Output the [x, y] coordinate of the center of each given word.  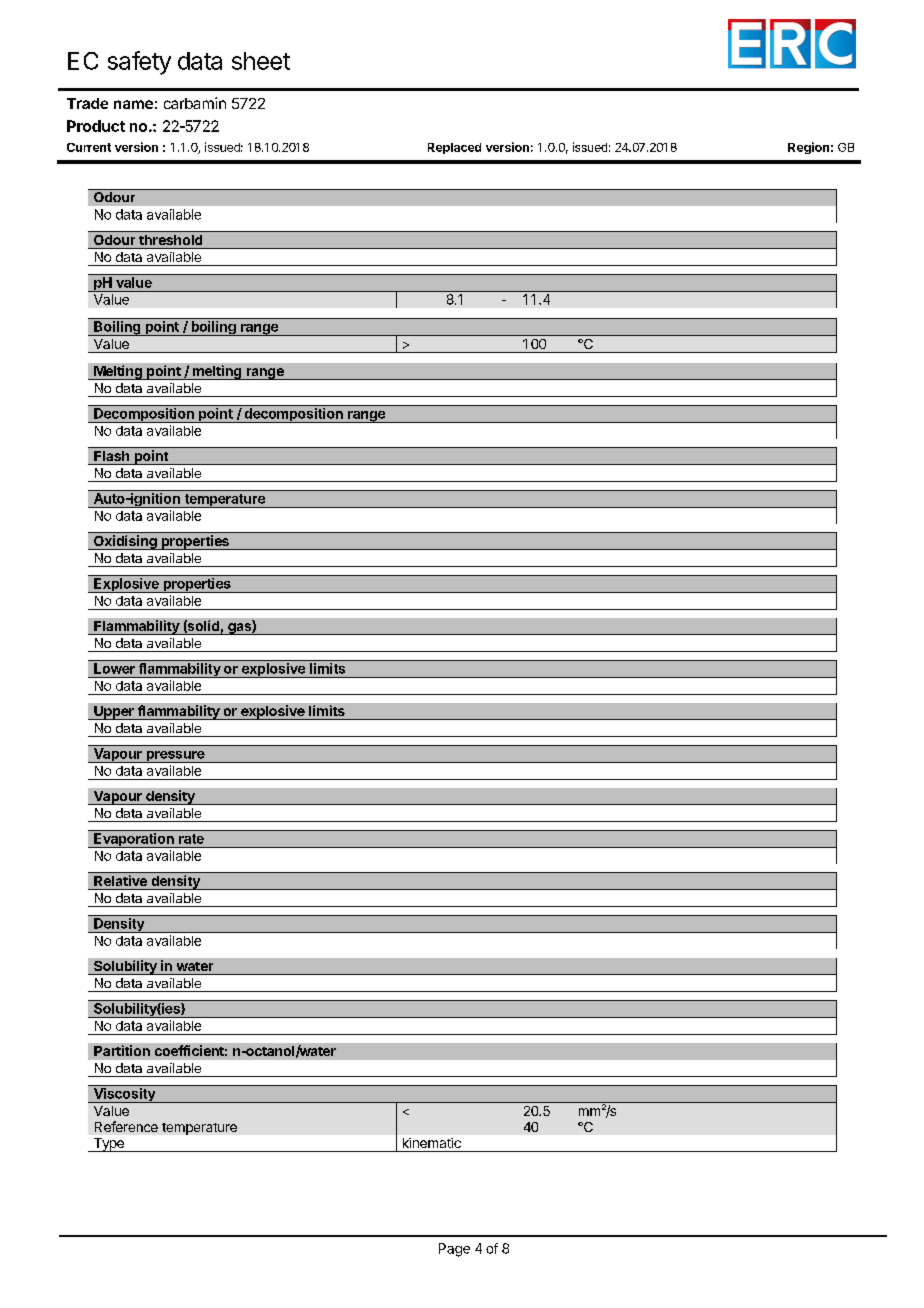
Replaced [454, 148]
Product [96, 126]
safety [139, 63]
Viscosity [124, 1095]
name [133, 104]
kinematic [432, 1143]
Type [108, 1145]
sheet [261, 61]
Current [89, 147]
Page [454, 1250]
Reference [126, 1126]
